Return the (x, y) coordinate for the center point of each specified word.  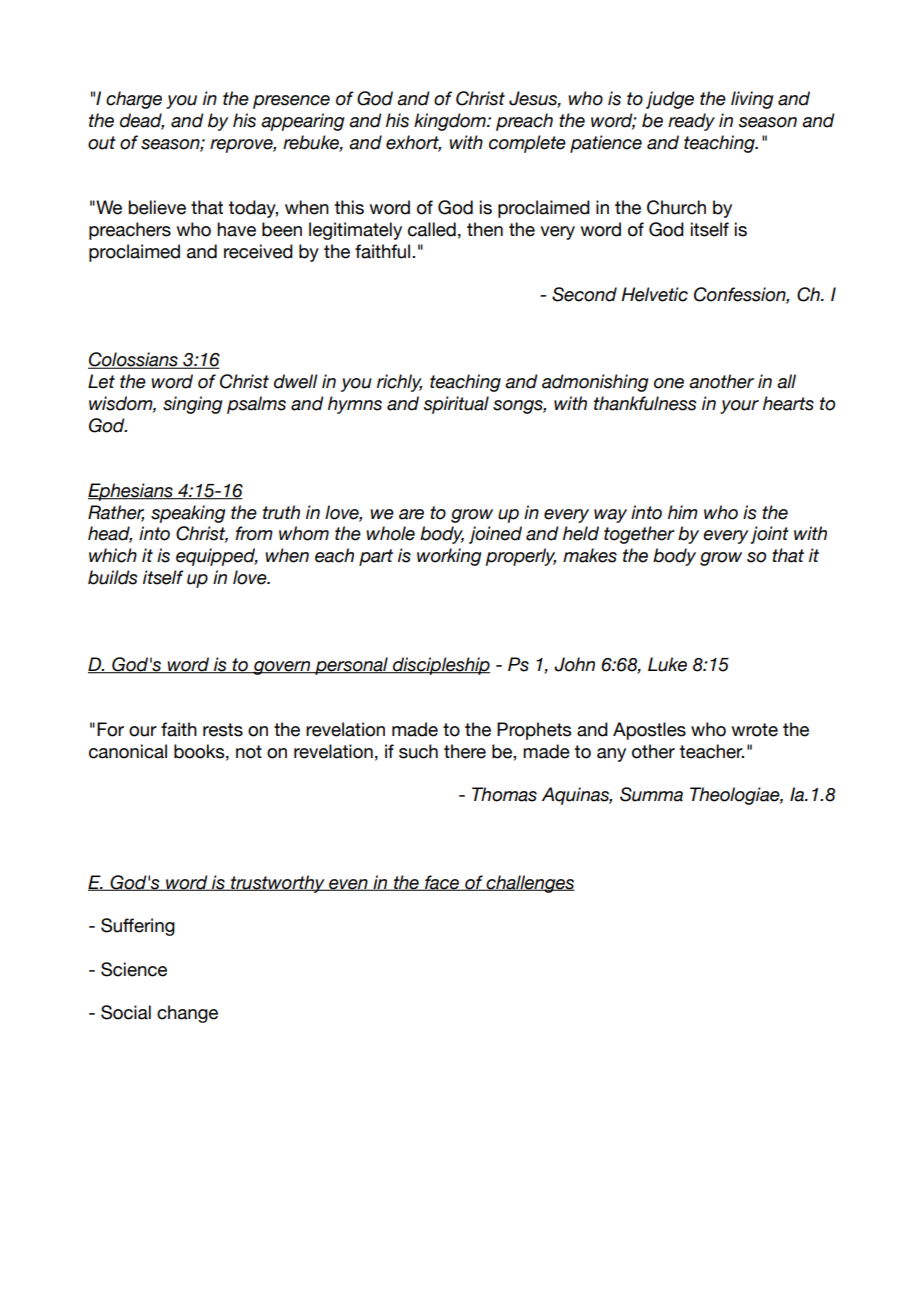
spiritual (456, 405)
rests (223, 730)
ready (691, 122)
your (739, 407)
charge (134, 100)
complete (527, 144)
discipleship (440, 666)
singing (193, 405)
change (187, 1014)
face (442, 883)
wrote (754, 730)
